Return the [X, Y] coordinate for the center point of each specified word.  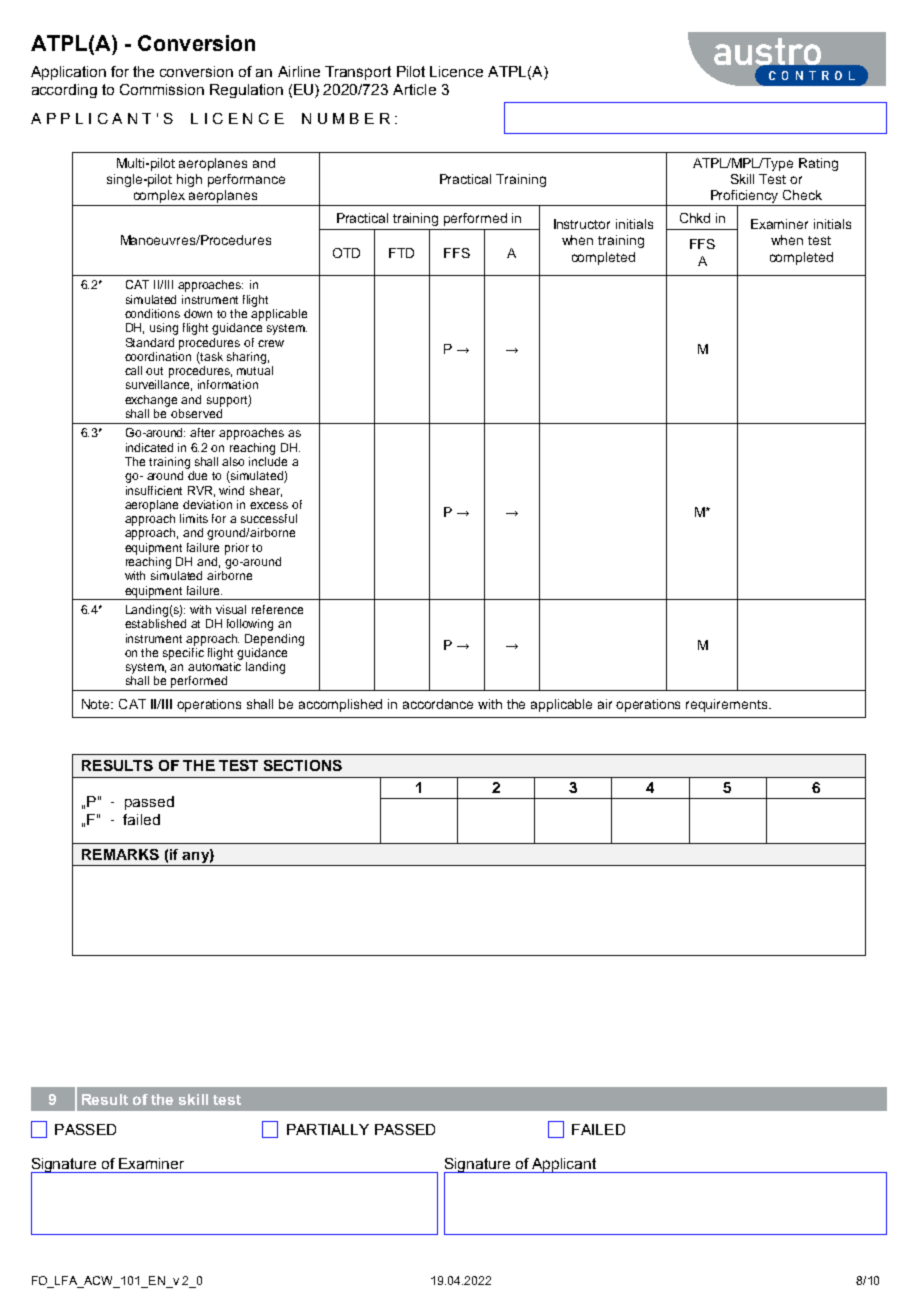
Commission [162, 89]
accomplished [340, 705]
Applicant [564, 1165]
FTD [401, 253]
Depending [274, 640]
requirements [728, 705]
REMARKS [120, 854]
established [155, 623]
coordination [158, 355]
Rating [818, 164]
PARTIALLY [328, 1129]
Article [414, 89]
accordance [438, 704]
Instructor [582, 224]
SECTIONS [303, 765]
